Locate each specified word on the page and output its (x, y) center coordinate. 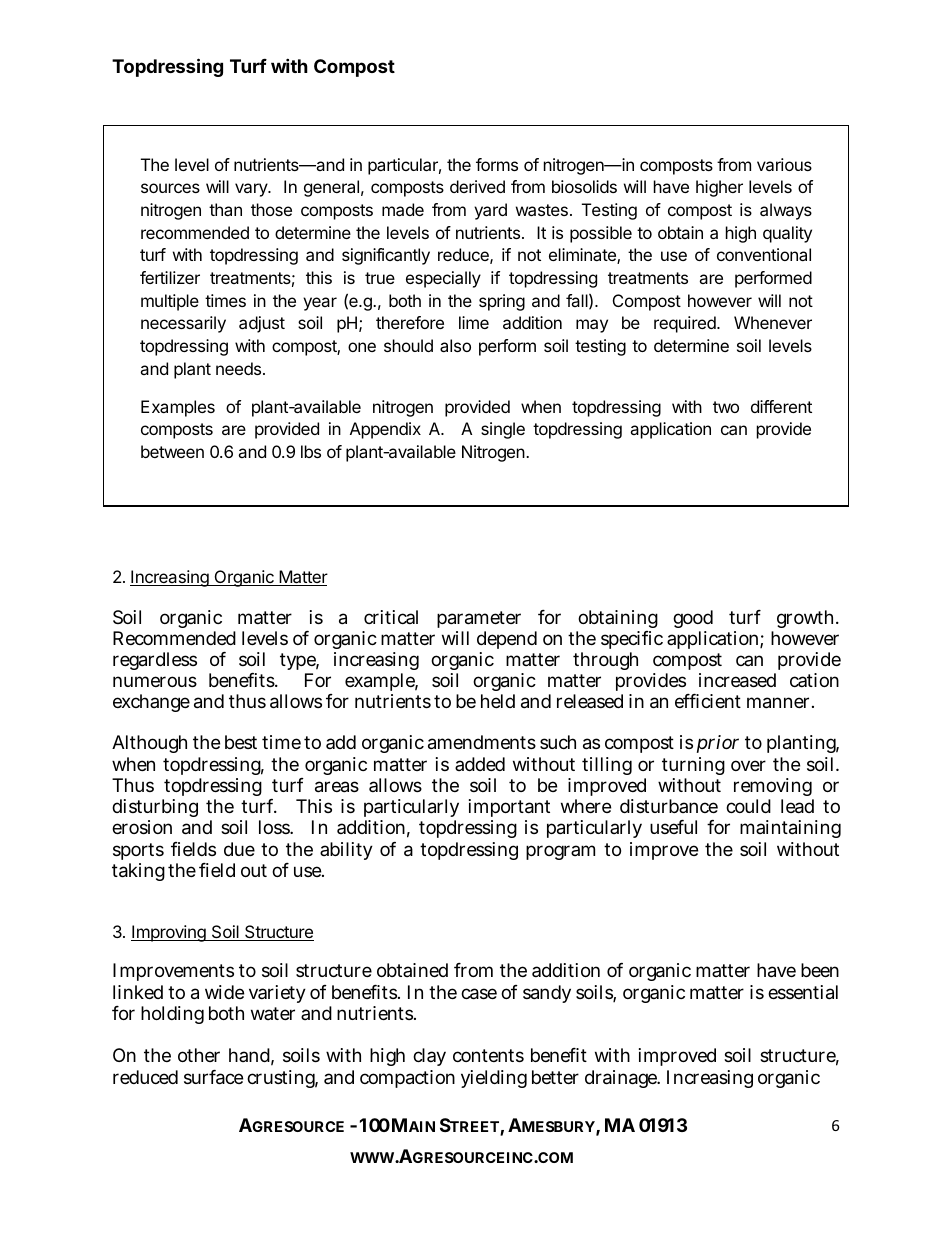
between (172, 451)
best (241, 742)
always (786, 211)
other (199, 1055)
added (480, 764)
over (748, 765)
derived (477, 186)
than (225, 209)
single (503, 430)
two (726, 407)
